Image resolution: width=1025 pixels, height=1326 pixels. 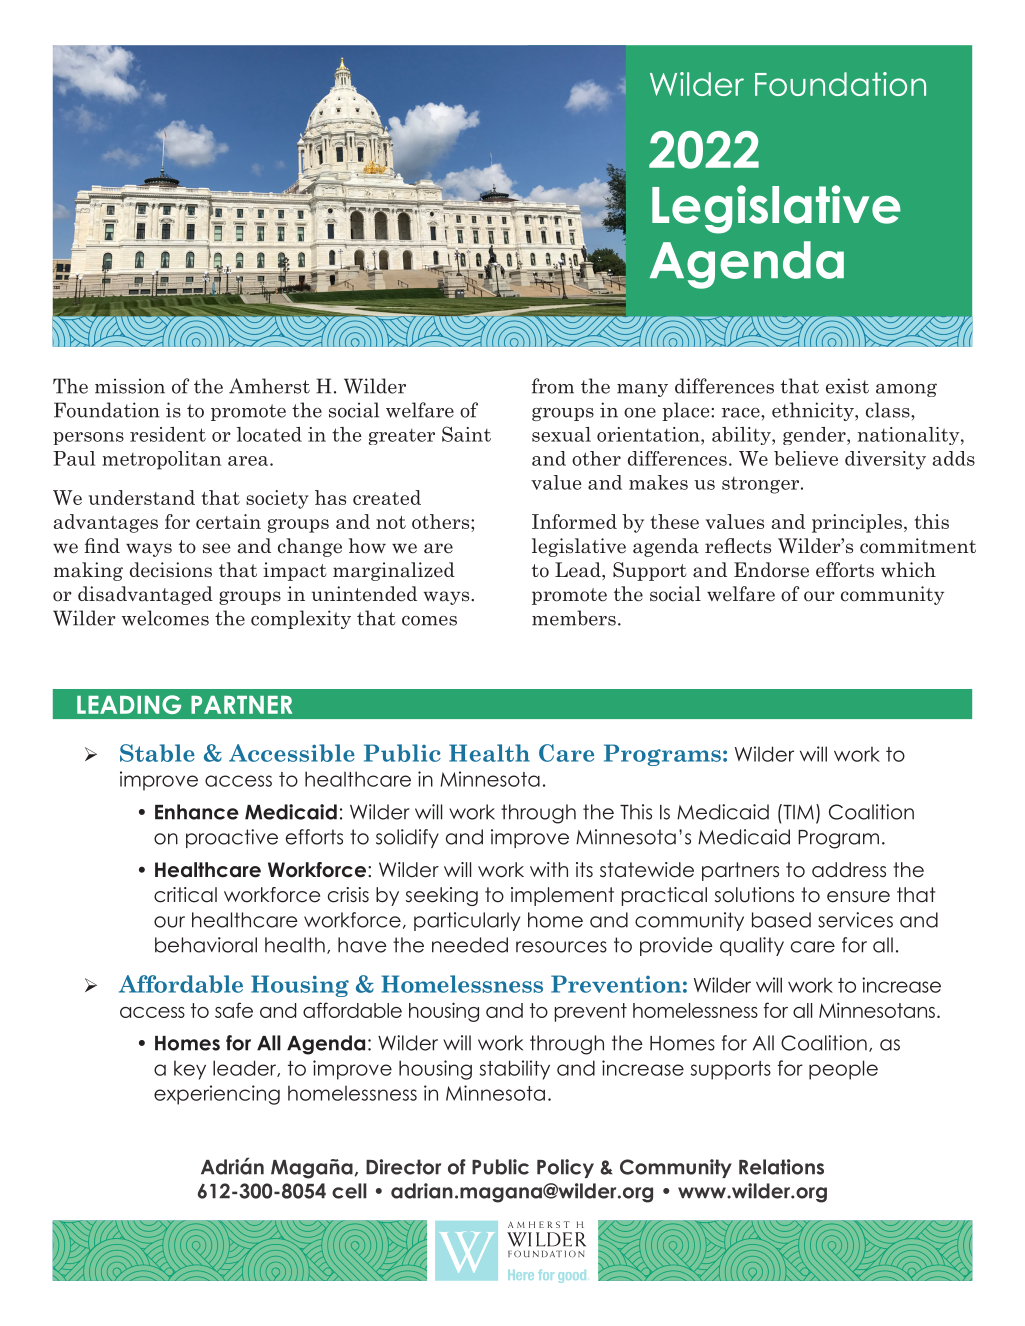 What do you see at coordinates (168, 434) in the document?
I see `resident` at bounding box center [168, 434].
